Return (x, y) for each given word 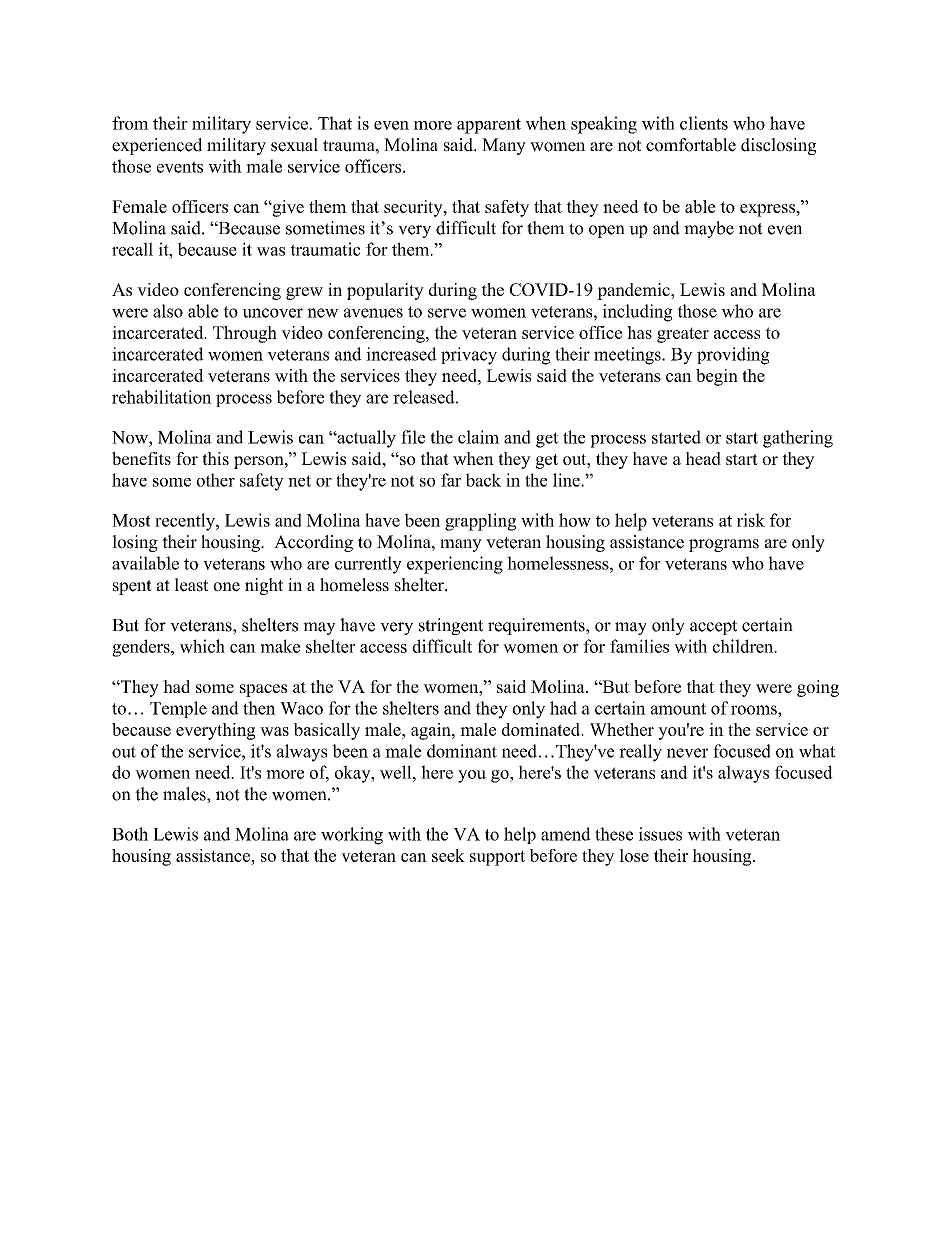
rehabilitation (162, 397)
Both (130, 834)
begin (717, 377)
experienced (157, 146)
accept (713, 627)
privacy (469, 356)
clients (704, 123)
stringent (451, 626)
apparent (489, 126)
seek (448, 855)
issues (660, 834)
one (226, 587)
